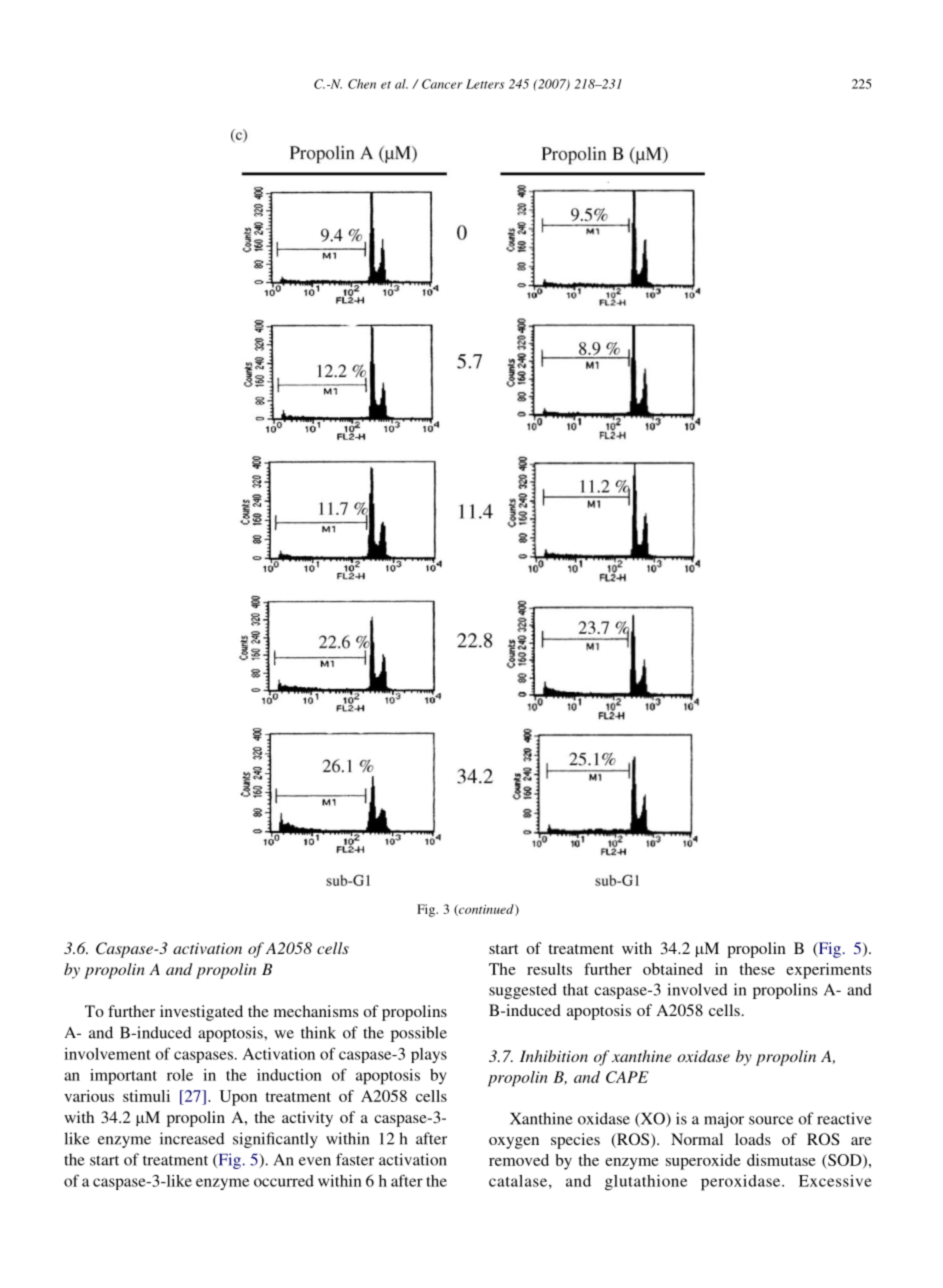 The width and height of the screenshot is (943, 1288). Describe the element at coordinates (362, 84) in the screenshot. I see `Chen` at that location.
